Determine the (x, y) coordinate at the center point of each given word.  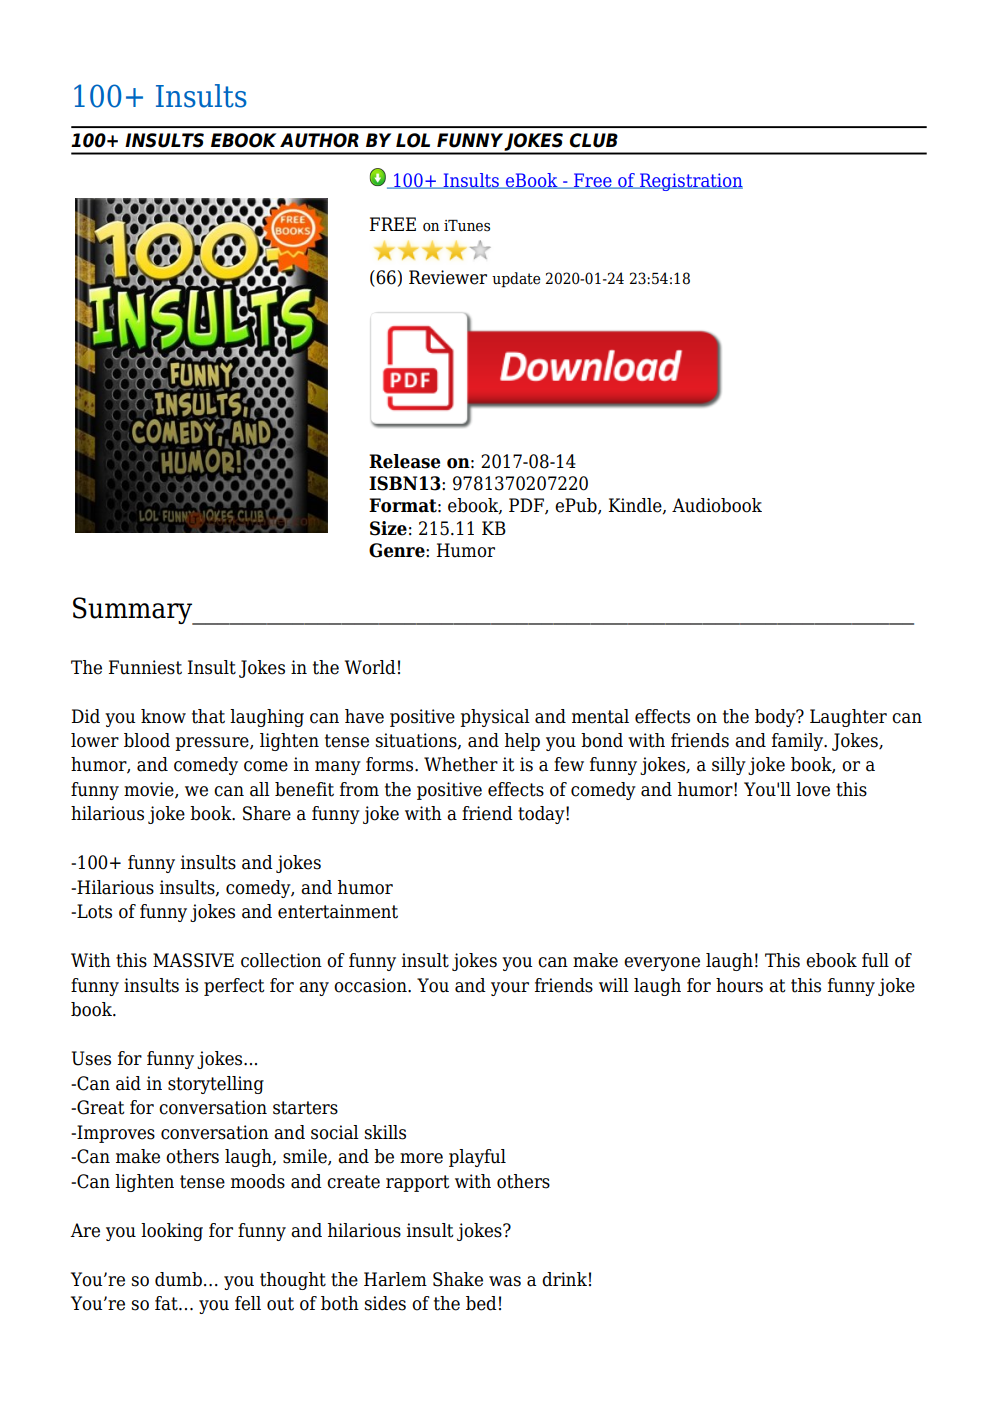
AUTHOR (319, 140)
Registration (690, 182)
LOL (413, 140)
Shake (458, 1279)
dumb (178, 1279)
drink (564, 1279)
